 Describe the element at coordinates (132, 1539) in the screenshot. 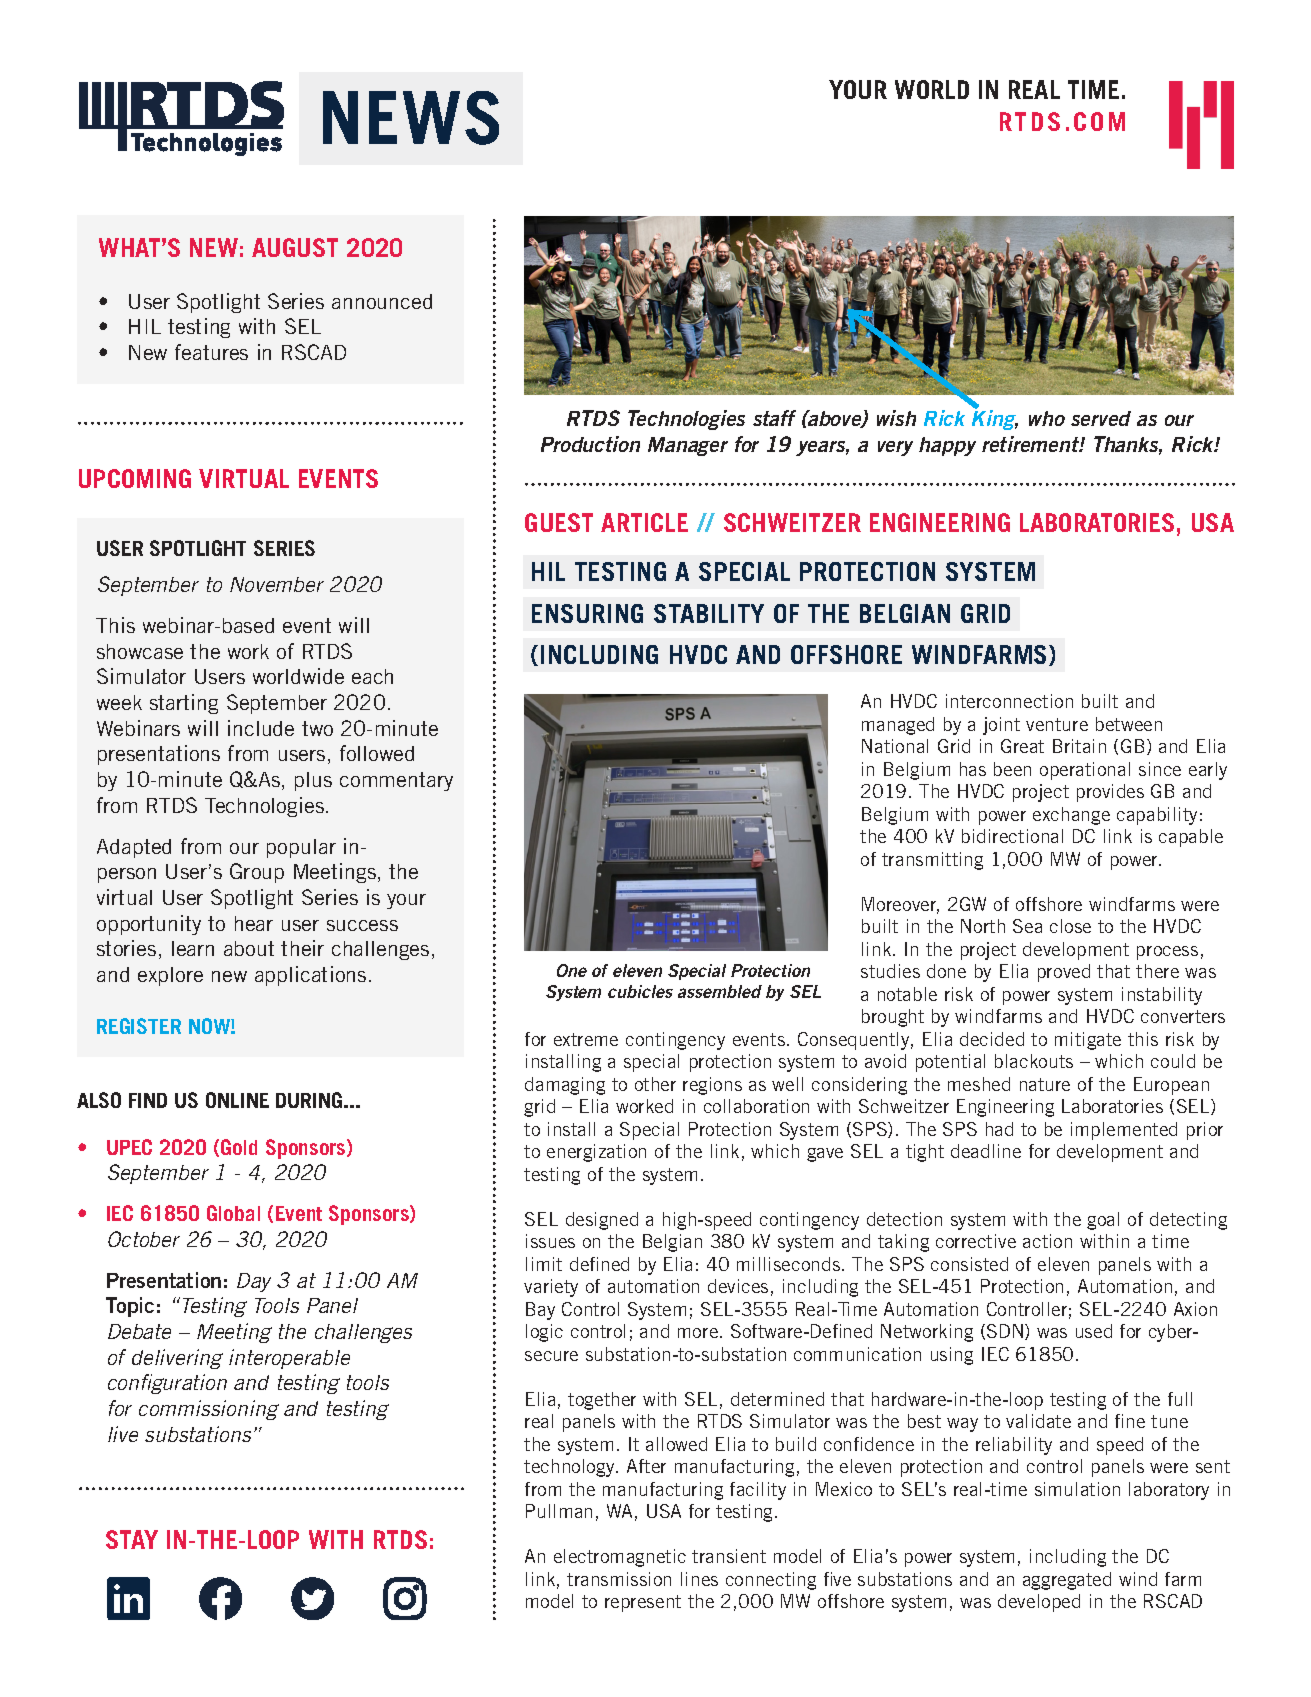

I see `STAY` at that location.
